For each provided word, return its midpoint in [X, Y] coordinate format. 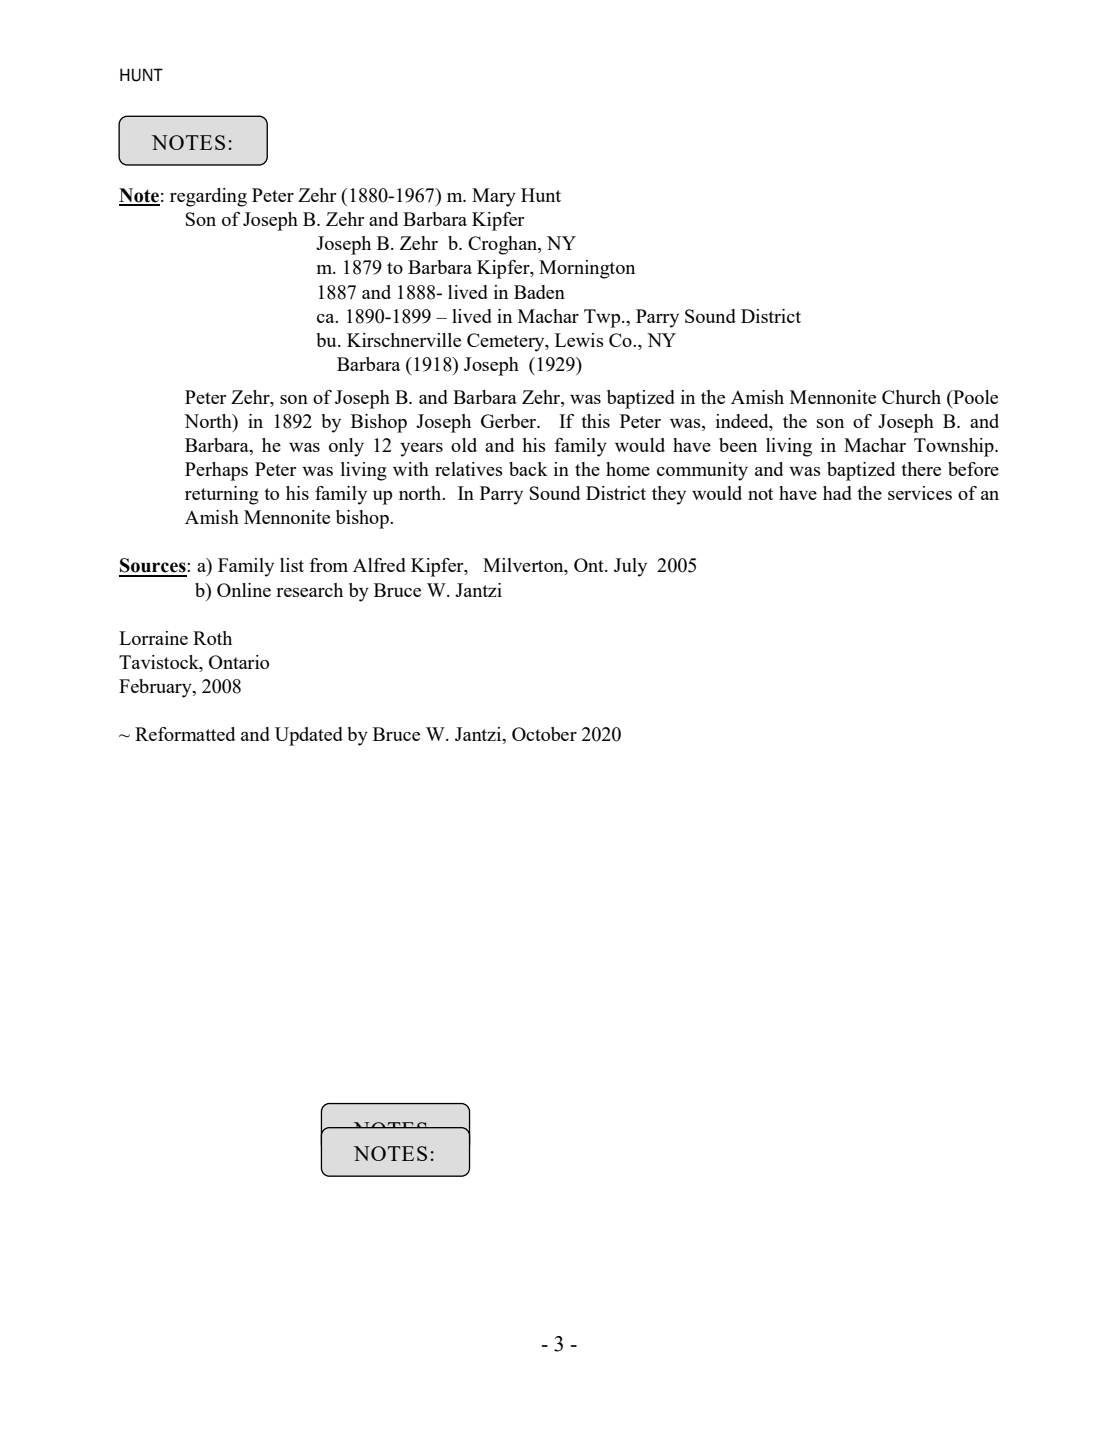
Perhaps [216, 471]
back [528, 469]
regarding [208, 197]
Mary [494, 197]
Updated [309, 736]
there [921, 469]
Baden [539, 292]
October [544, 734]
